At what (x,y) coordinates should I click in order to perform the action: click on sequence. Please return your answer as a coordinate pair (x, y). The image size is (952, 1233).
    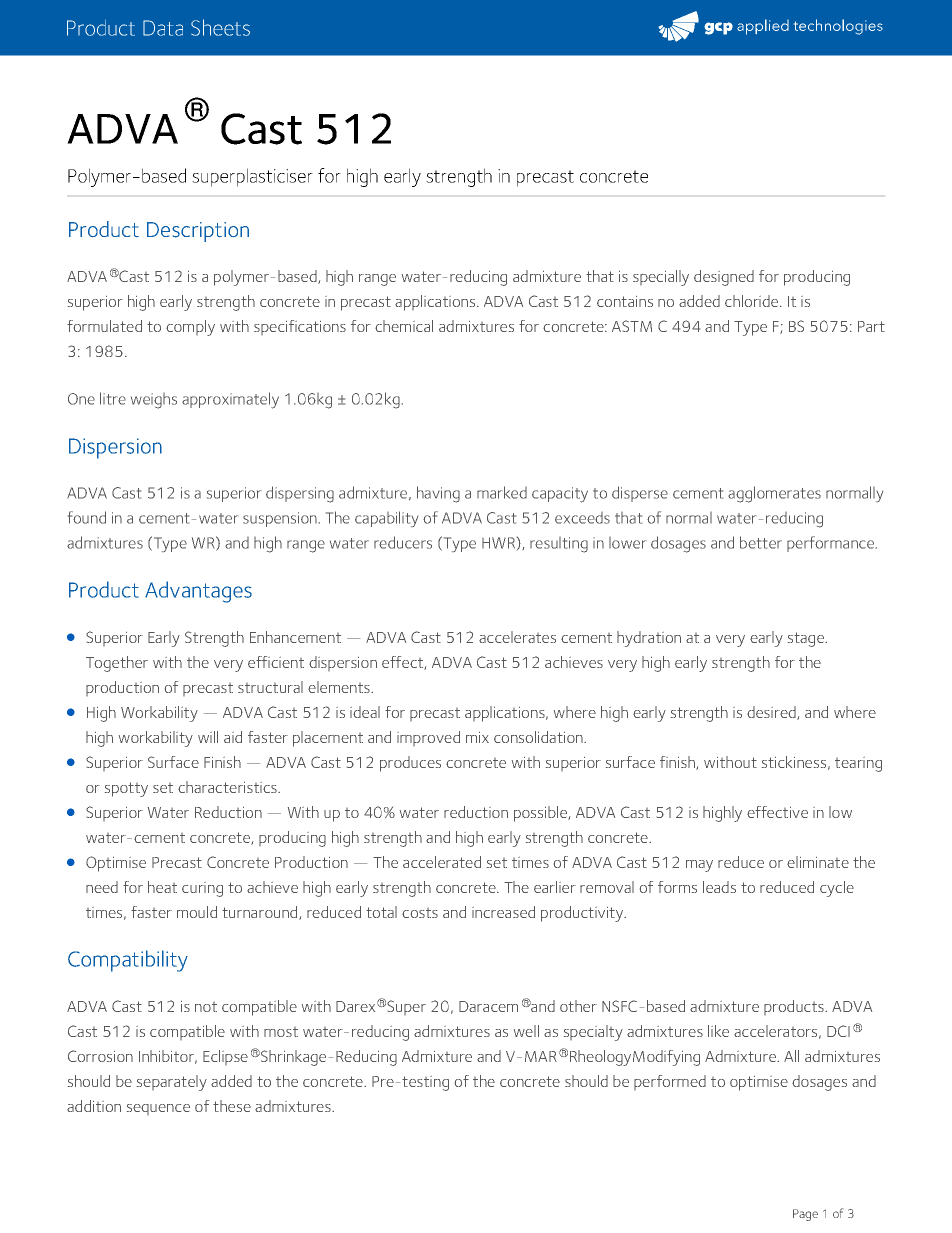
    Looking at the image, I should click on (158, 1109).
